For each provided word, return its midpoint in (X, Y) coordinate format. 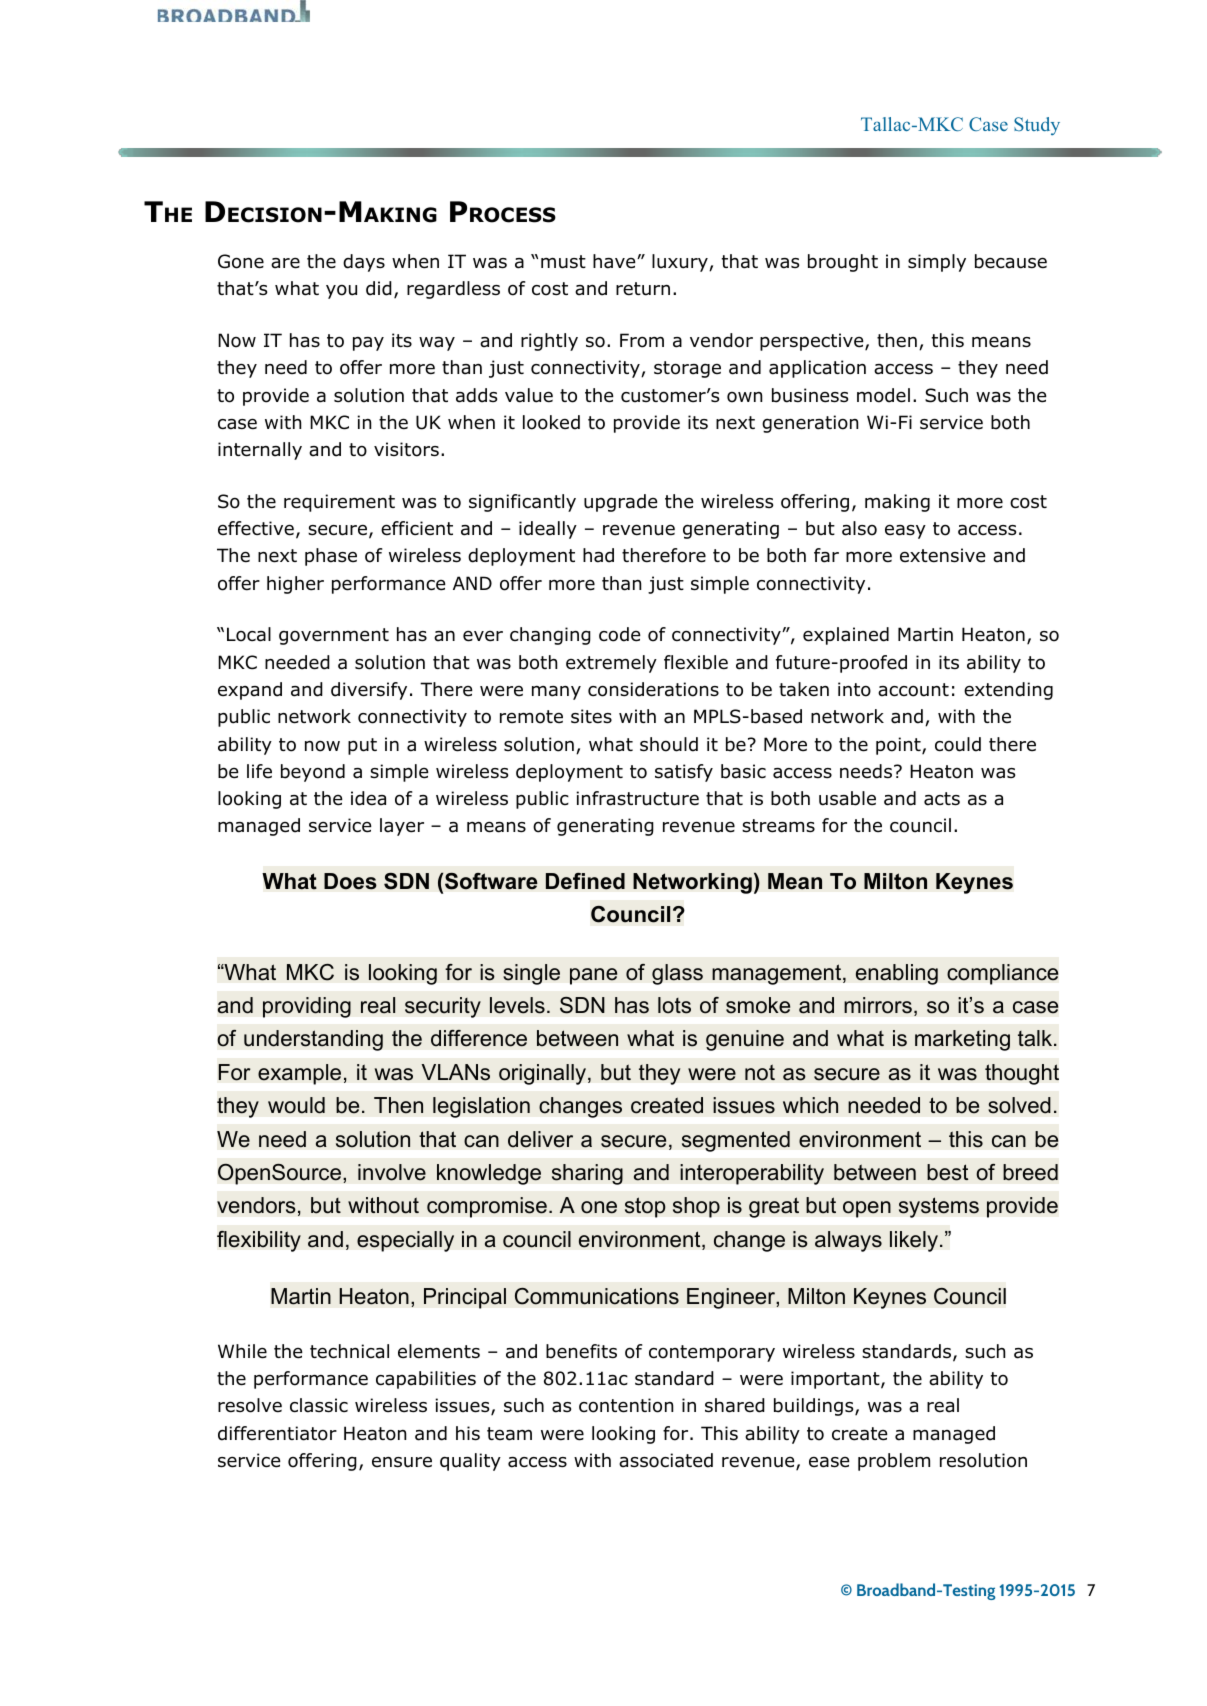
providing (307, 1007)
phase (331, 557)
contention (626, 1405)
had (598, 555)
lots (674, 1005)
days (364, 263)
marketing (962, 1040)
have (615, 261)
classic (319, 1405)
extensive (943, 555)
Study (1037, 126)
